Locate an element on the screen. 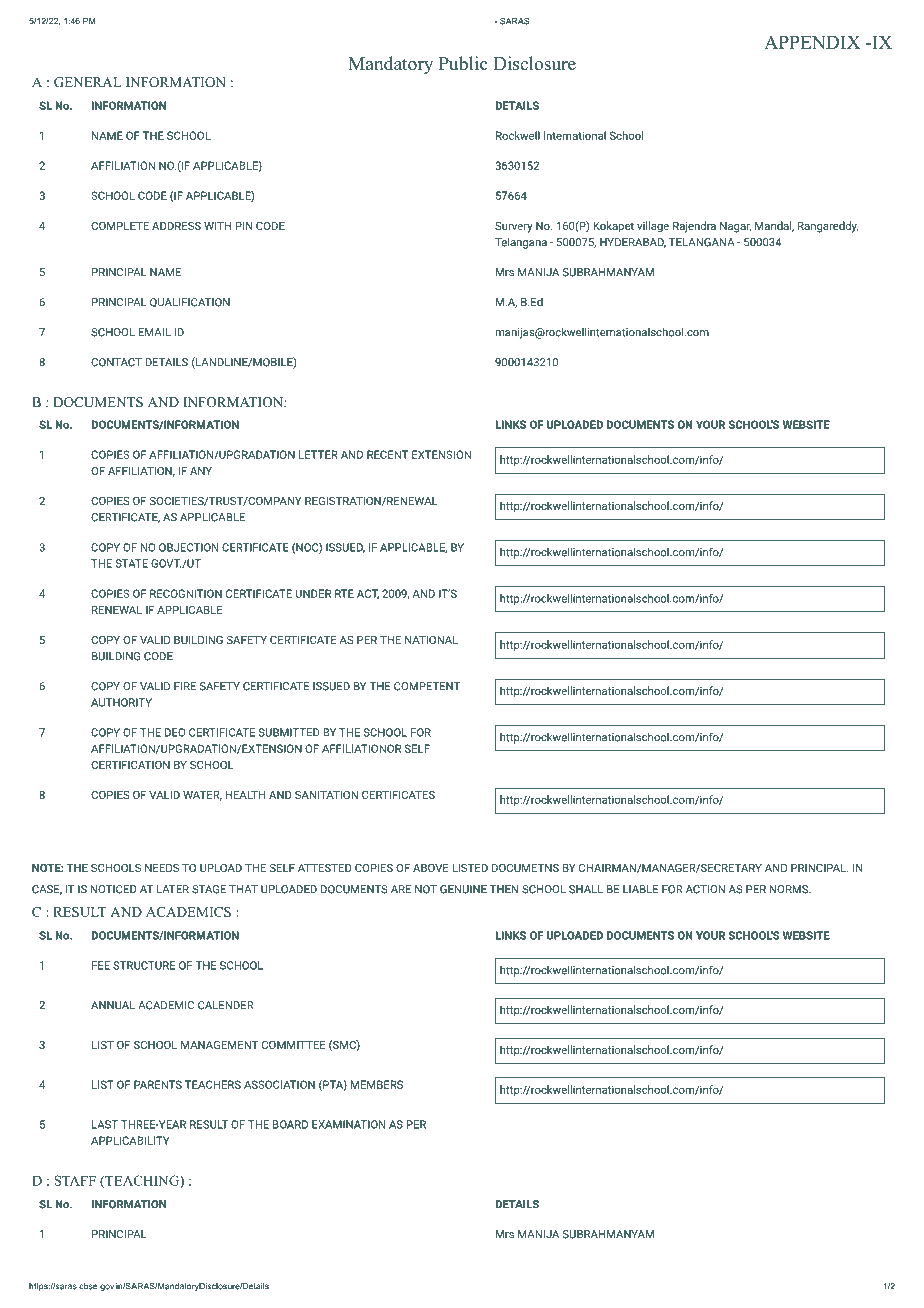 The width and height of the screenshot is (924, 1308). ACTION is located at coordinates (705, 889).
